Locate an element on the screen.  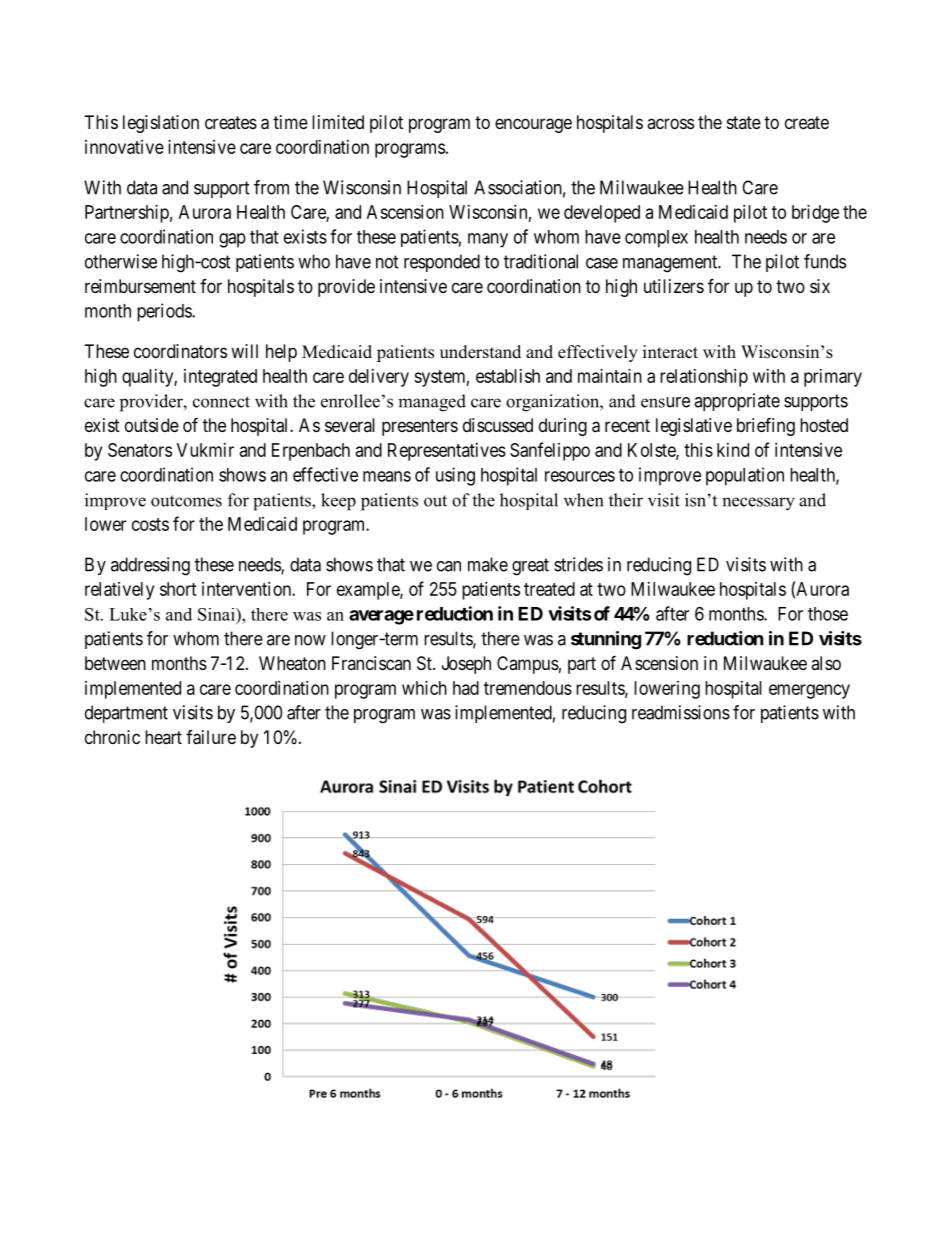
treated is located at coordinates (549, 589).
